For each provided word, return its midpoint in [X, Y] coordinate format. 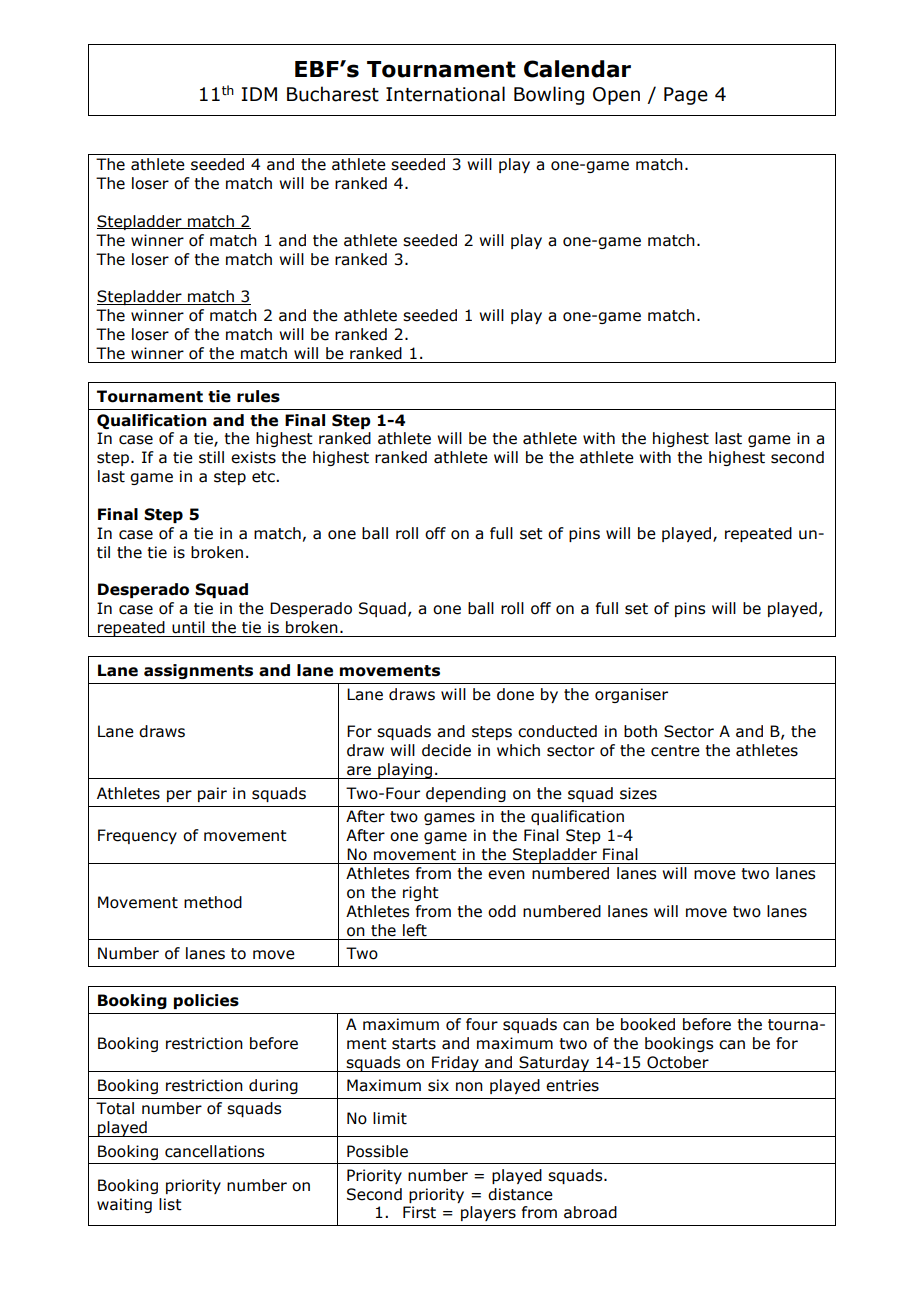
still [211, 457]
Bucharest [333, 94]
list [170, 1204]
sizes [638, 793]
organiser [631, 695]
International [445, 94]
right [421, 893]
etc [264, 477]
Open [616, 96]
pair [212, 794]
